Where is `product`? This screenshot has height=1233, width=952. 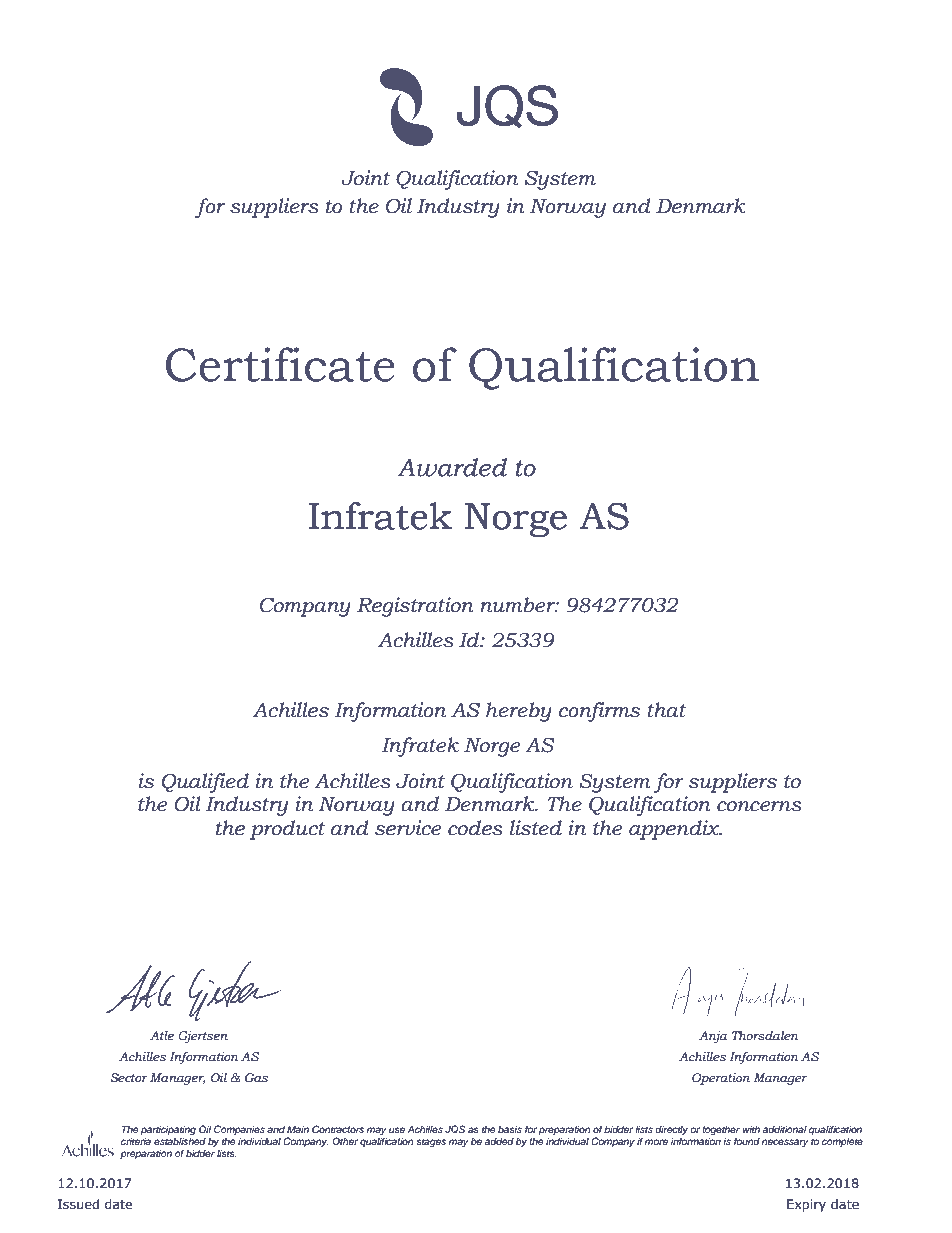 product is located at coordinates (287, 830).
